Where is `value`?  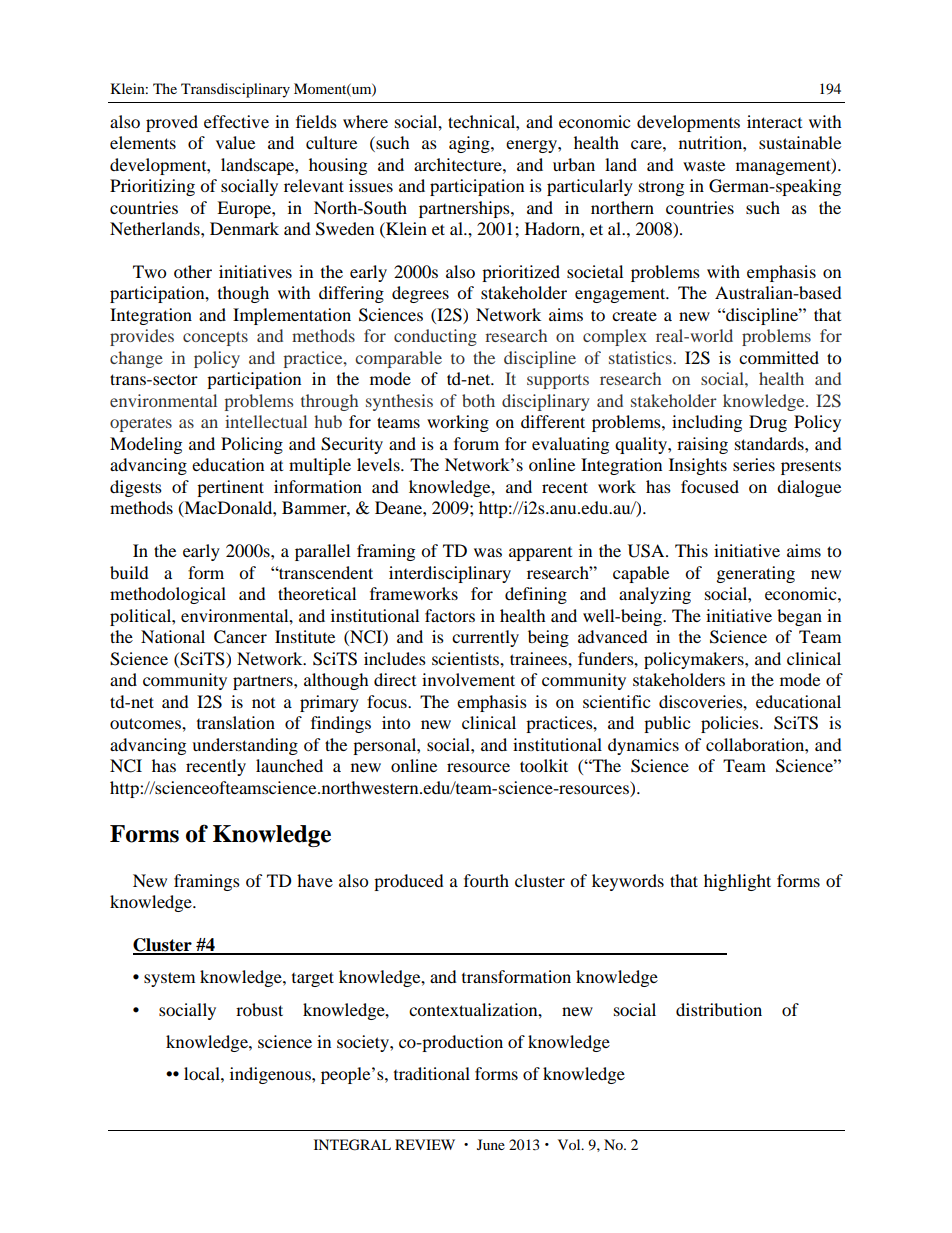 value is located at coordinates (235, 142).
